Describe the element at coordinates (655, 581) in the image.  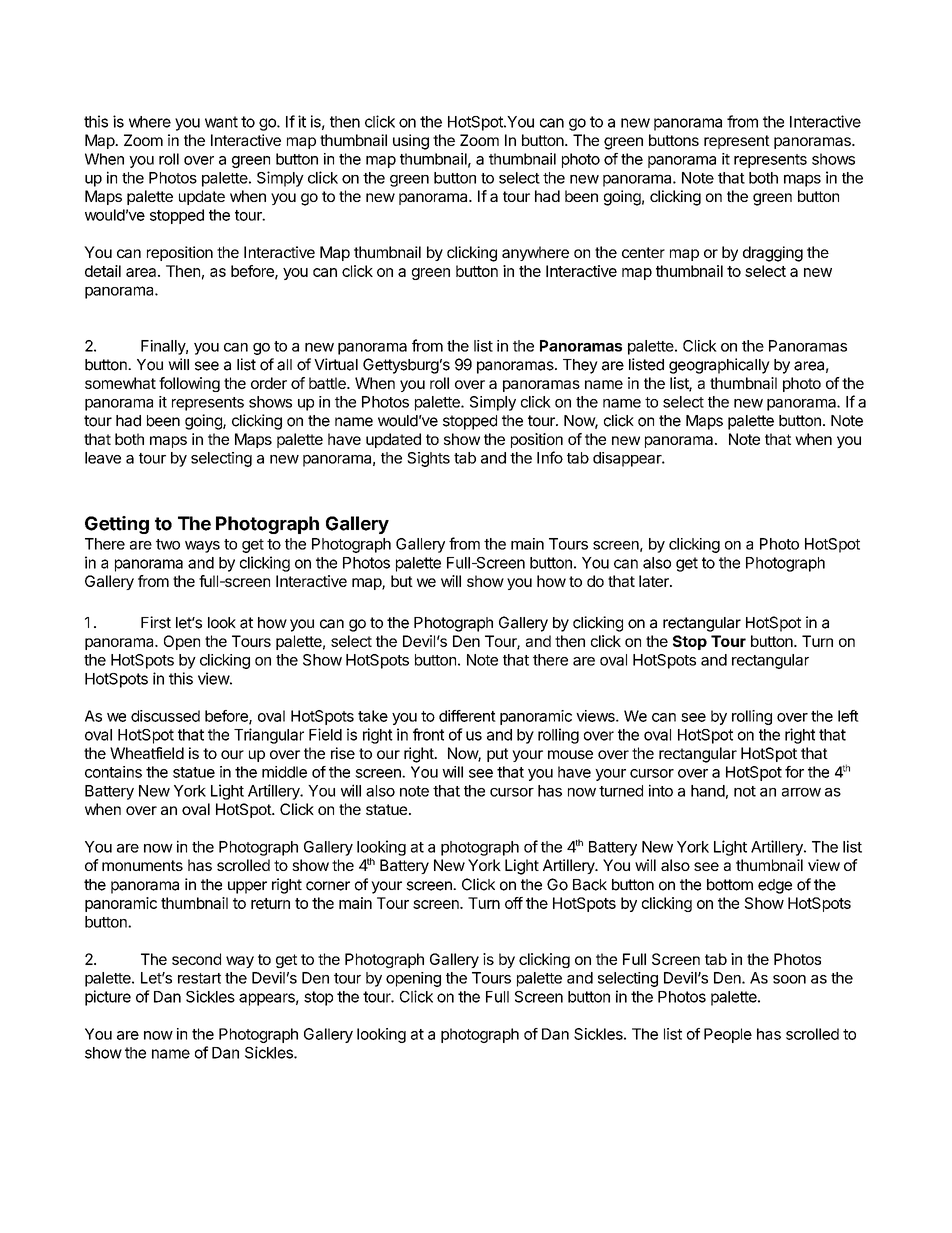
I see `later` at that location.
